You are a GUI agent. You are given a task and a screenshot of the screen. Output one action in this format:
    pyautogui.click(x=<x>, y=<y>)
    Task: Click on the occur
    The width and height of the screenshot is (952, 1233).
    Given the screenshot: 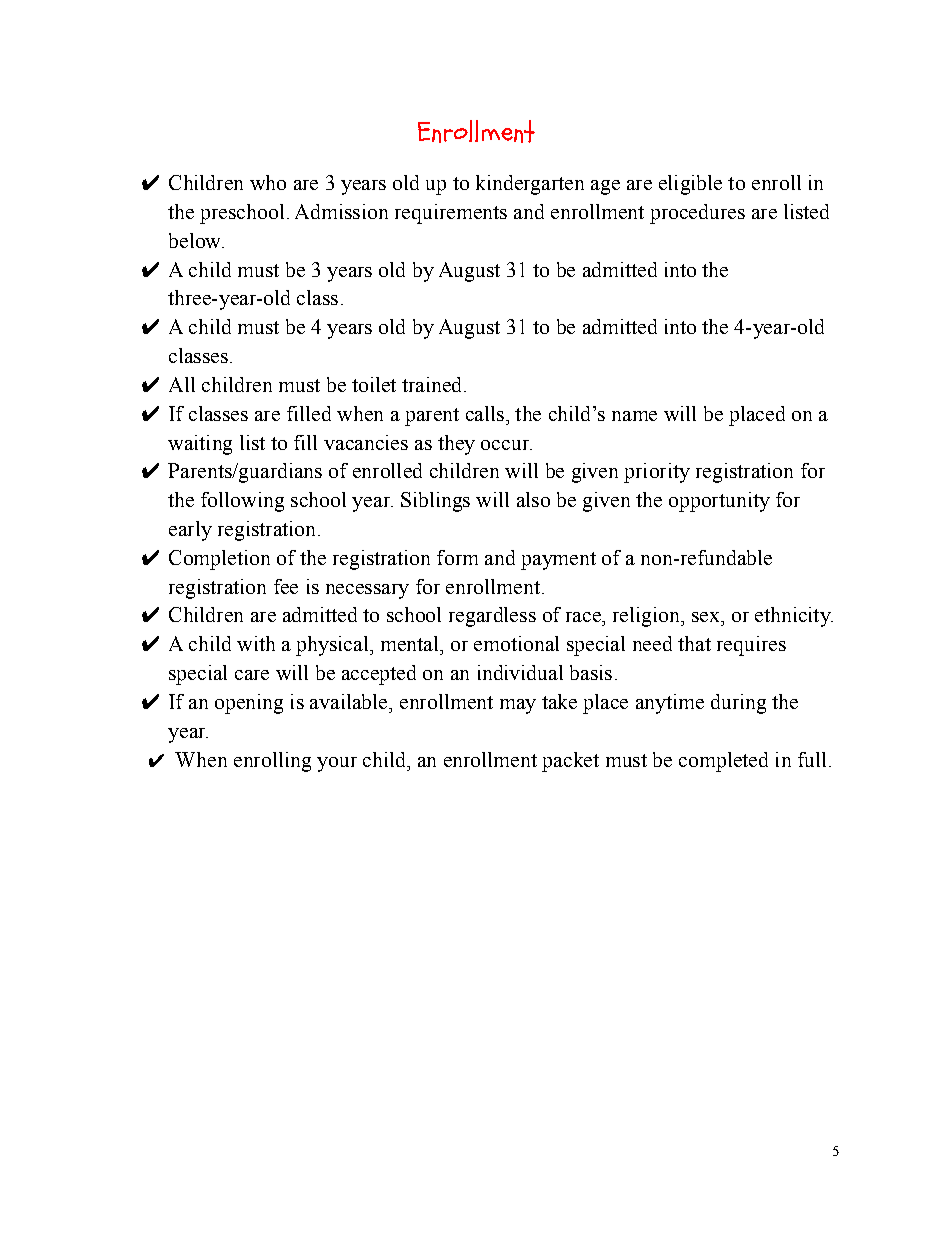 What is the action you would take?
    pyautogui.click(x=506, y=445)
